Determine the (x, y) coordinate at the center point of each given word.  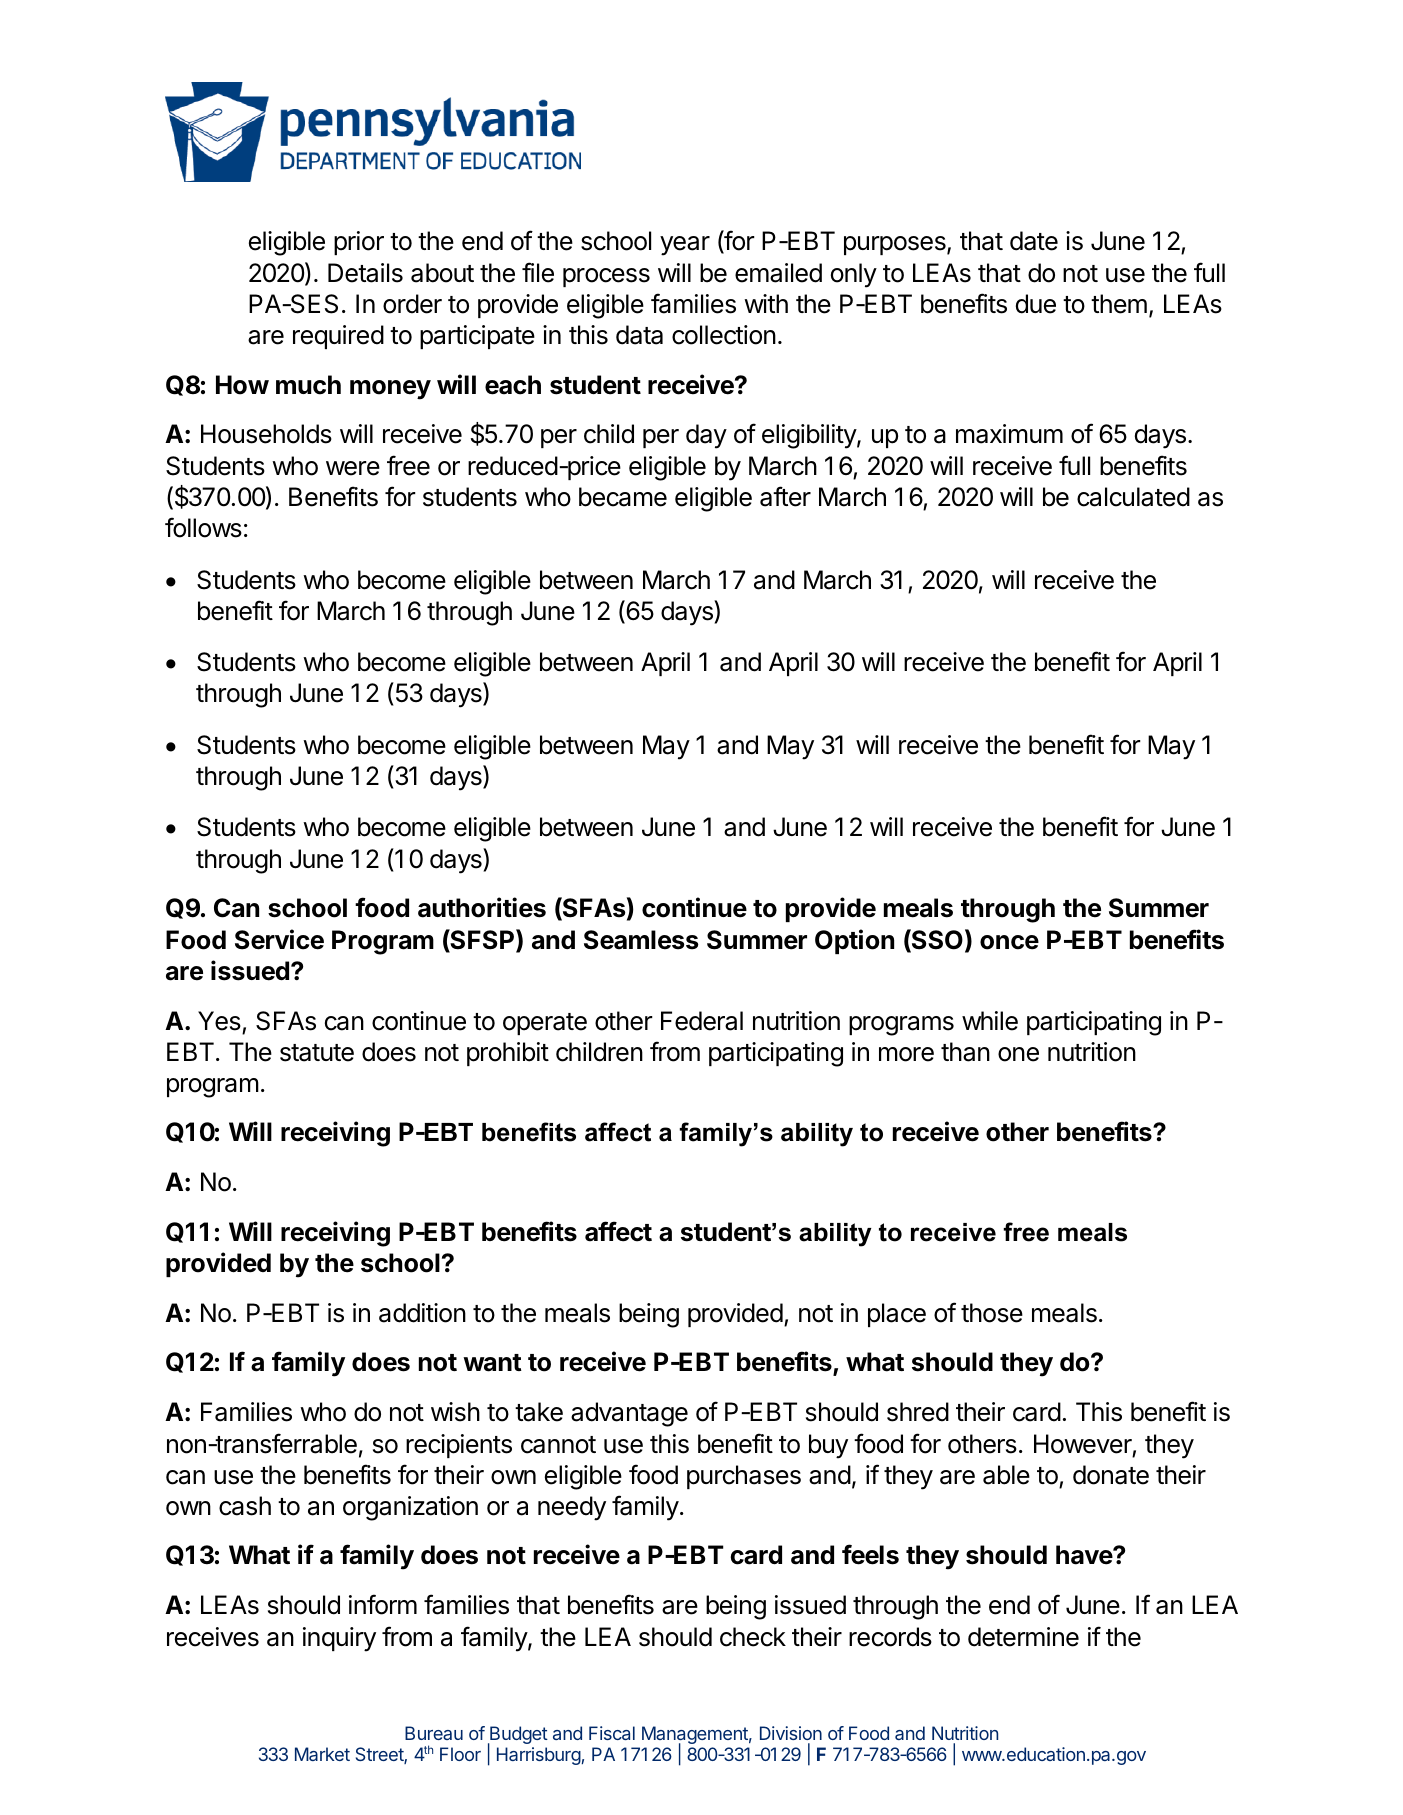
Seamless (641, 940)
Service (279, 939)
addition (422, 1313)
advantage (629, 1414)
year (685, 246)
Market (322, 1754)
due (1036, 304)
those (992, 1313)
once (1009, 942)
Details (365, 273)
